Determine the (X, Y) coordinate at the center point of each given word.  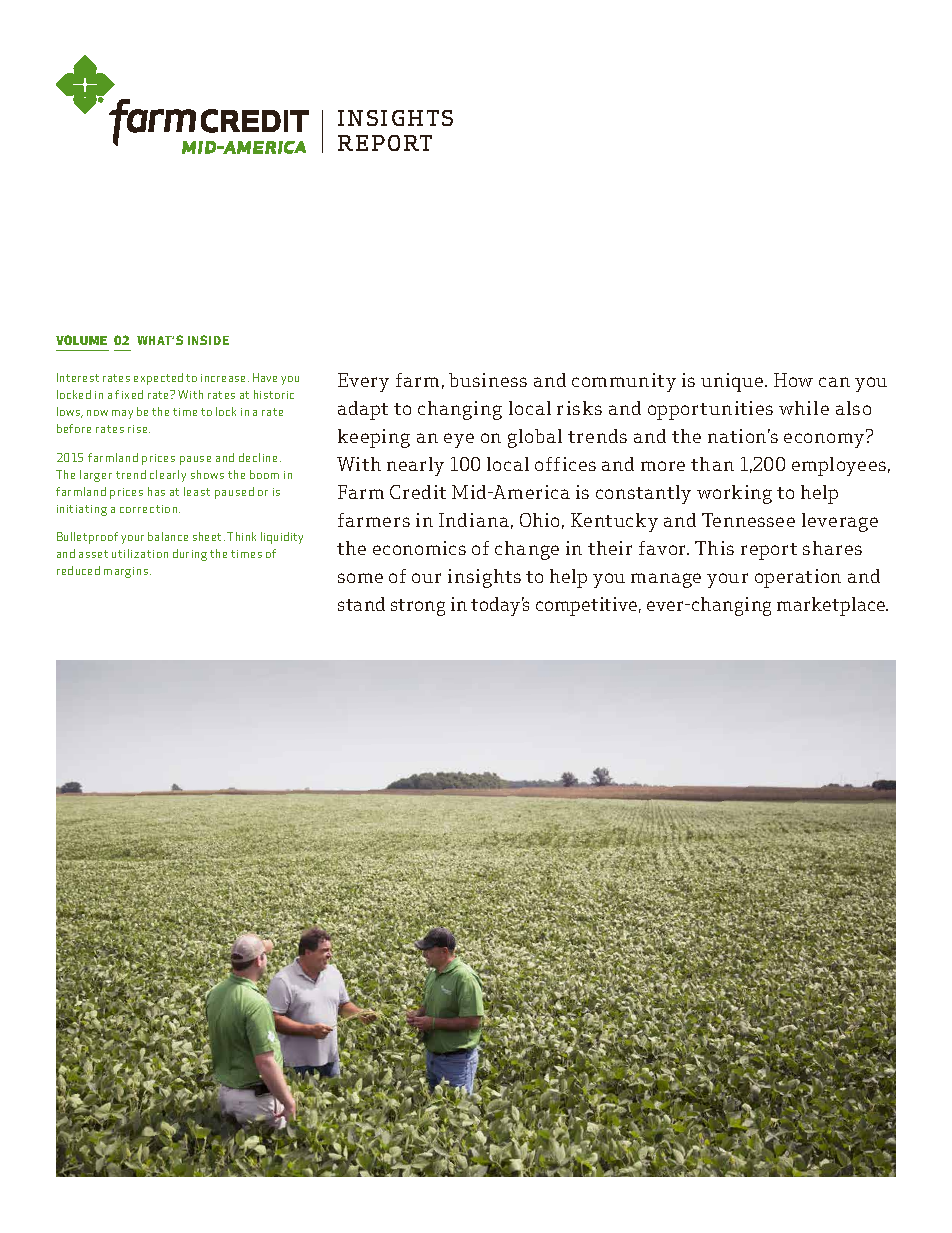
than (712, 464)
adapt (363, 410)
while (804, 408)
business (488, 380)
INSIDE (208, 340)
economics (419, 548)
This (714, 548)
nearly (415, 466)
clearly (168, 476)
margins (126, 572)
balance (168, 536)
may (122, 414)
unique (733, 382)
